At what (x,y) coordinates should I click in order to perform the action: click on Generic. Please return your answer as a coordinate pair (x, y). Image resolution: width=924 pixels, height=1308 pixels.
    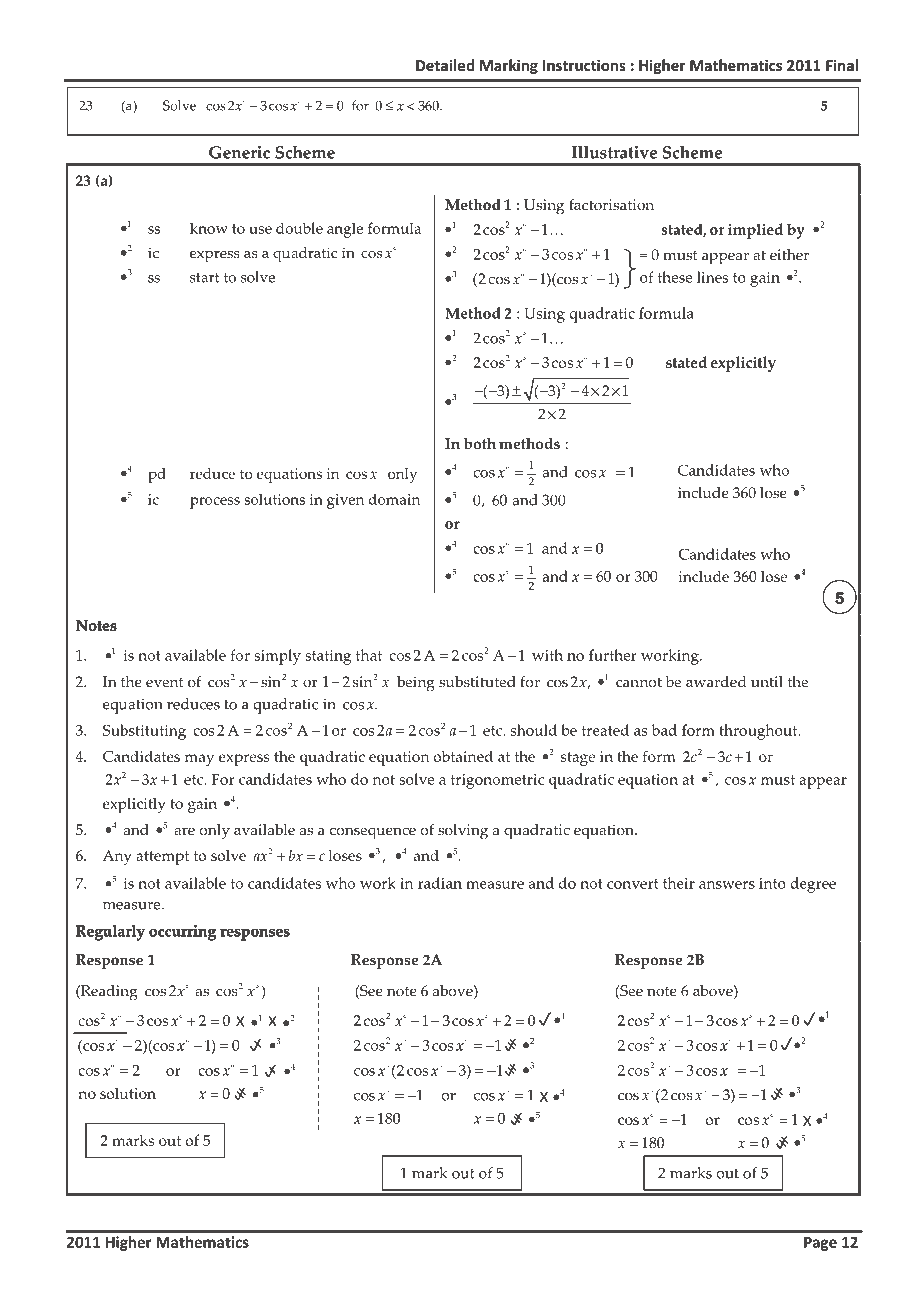
    Looking at the image, I should click on (239, 152).
